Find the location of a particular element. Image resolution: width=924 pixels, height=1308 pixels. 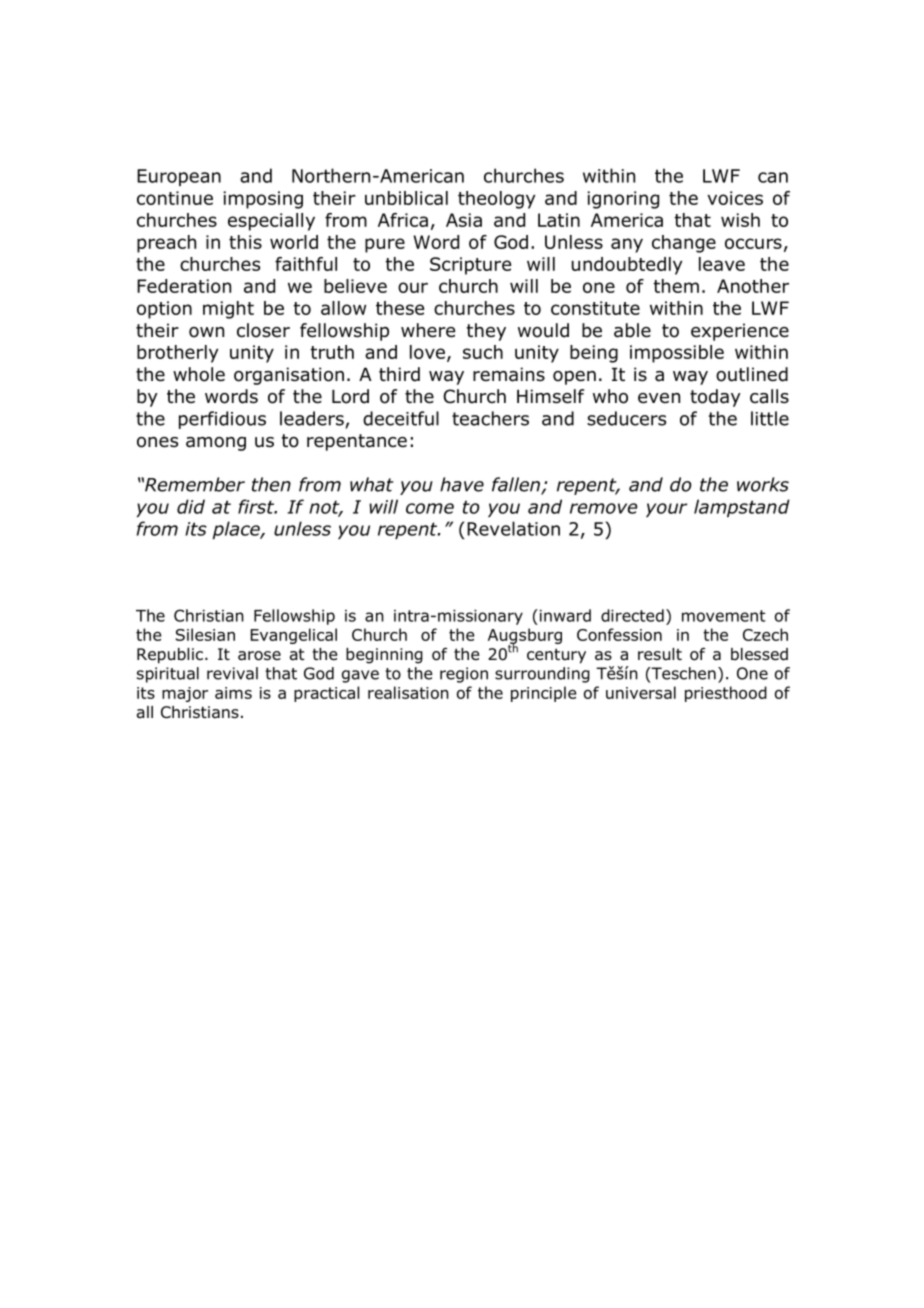

experience is located at coordinates (740, 332).
